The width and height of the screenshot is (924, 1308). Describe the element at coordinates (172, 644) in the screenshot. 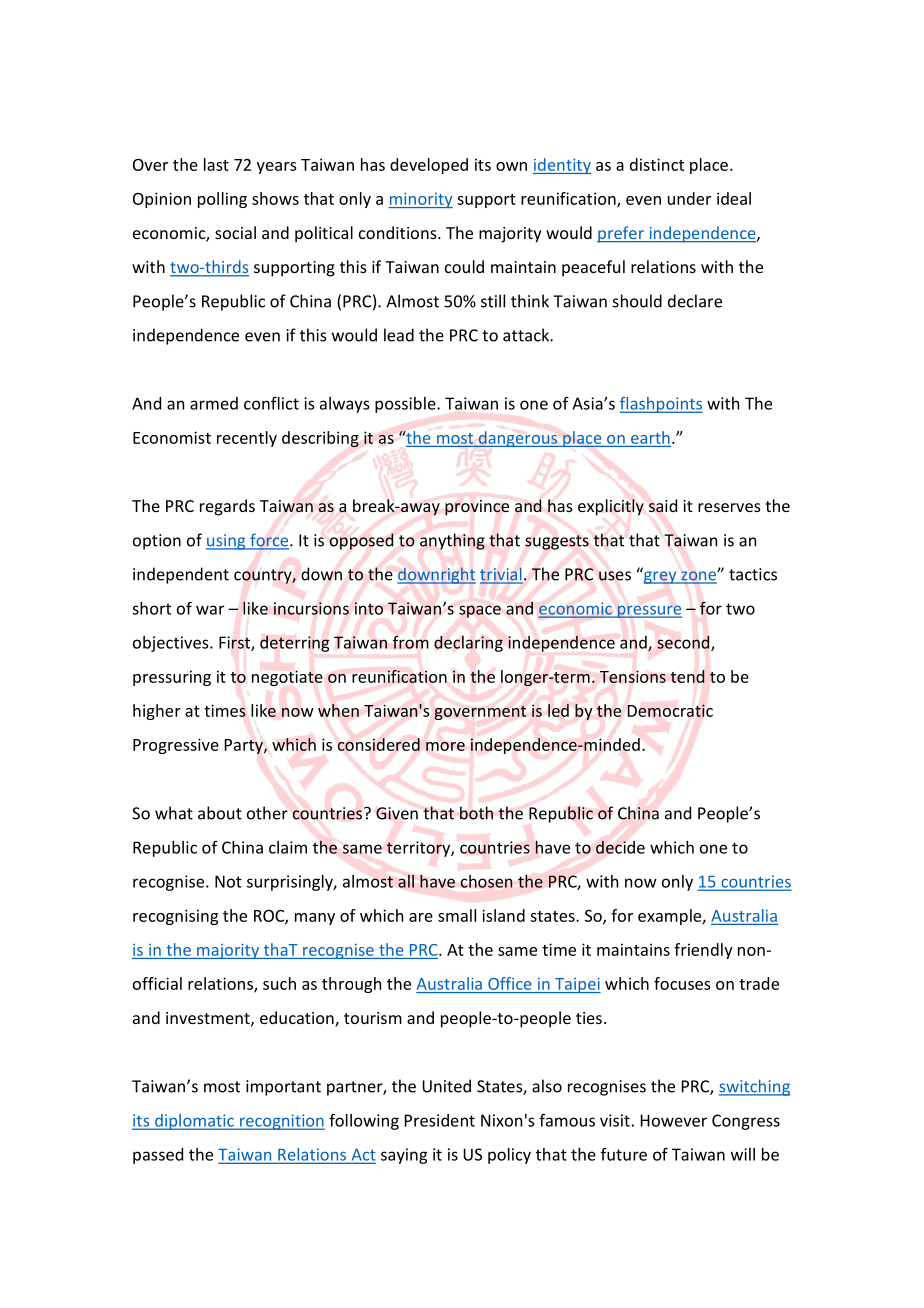

I see `objectives` at that location.
